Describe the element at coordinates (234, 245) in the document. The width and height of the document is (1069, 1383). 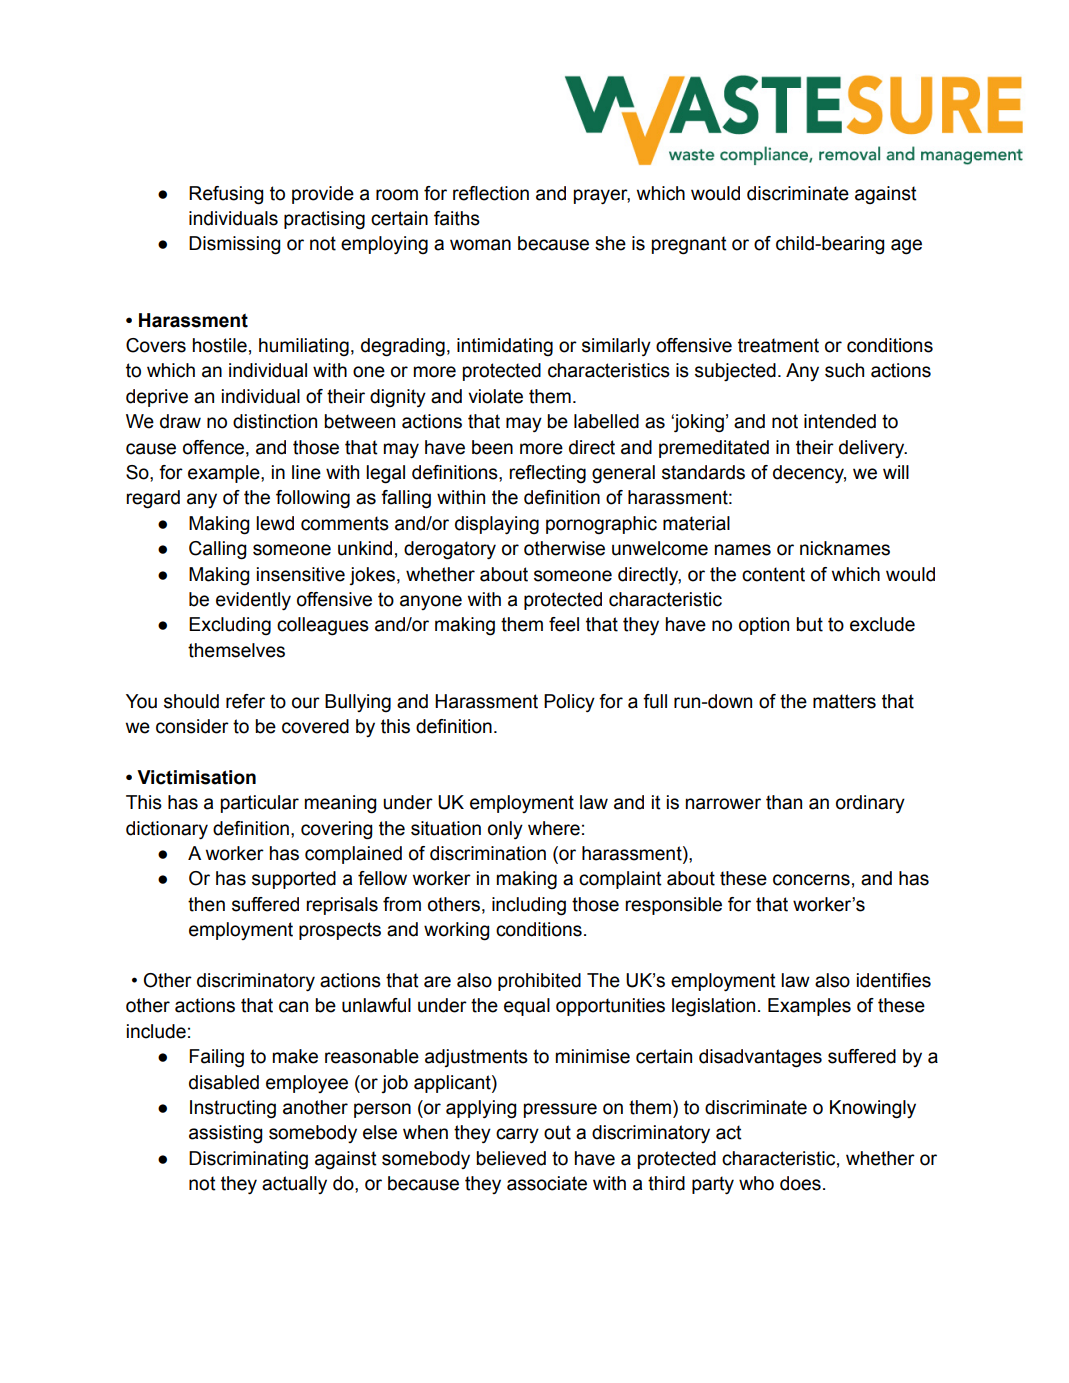
I see `Dismissing` at that location.
